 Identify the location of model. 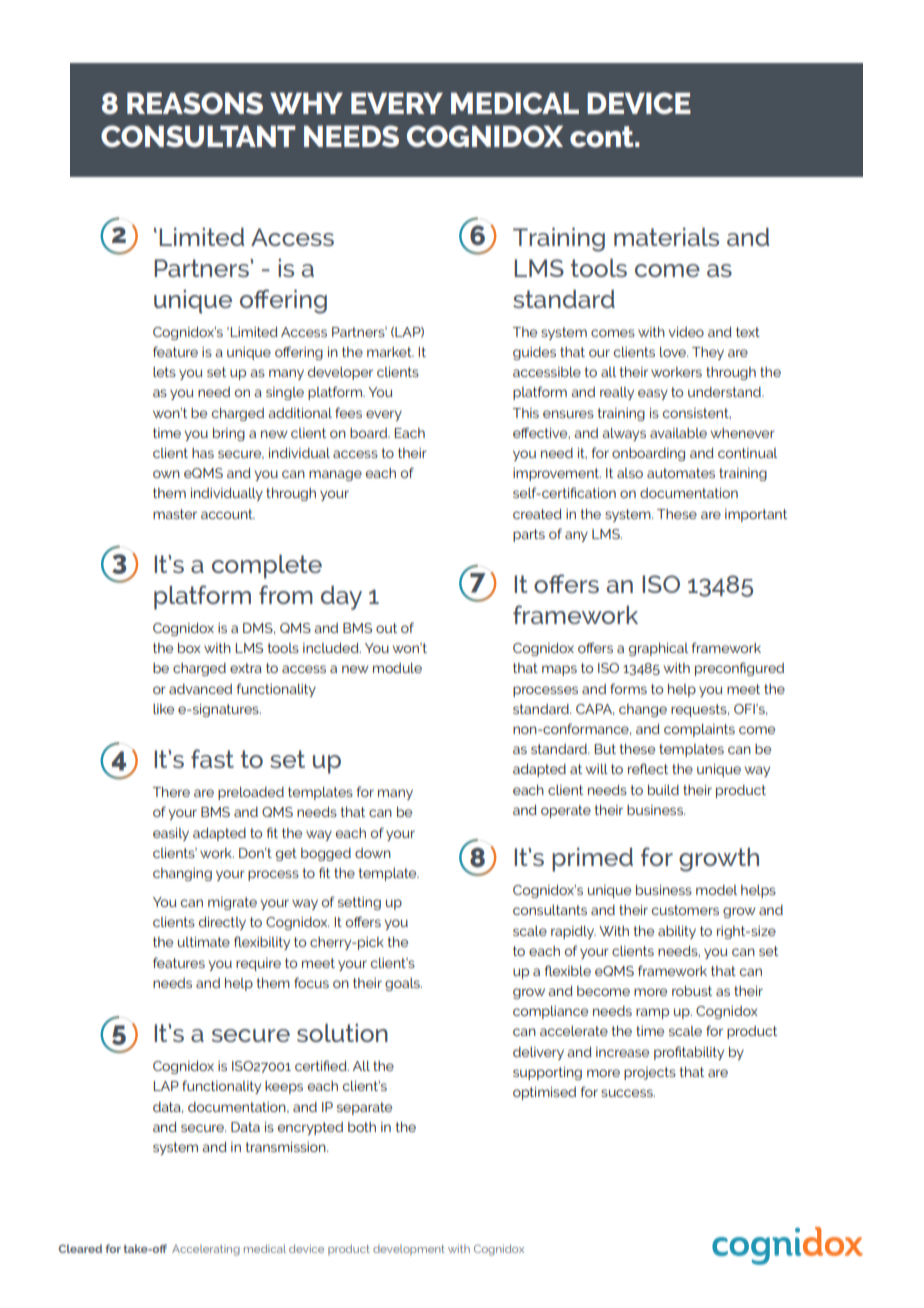
(716, 890).
